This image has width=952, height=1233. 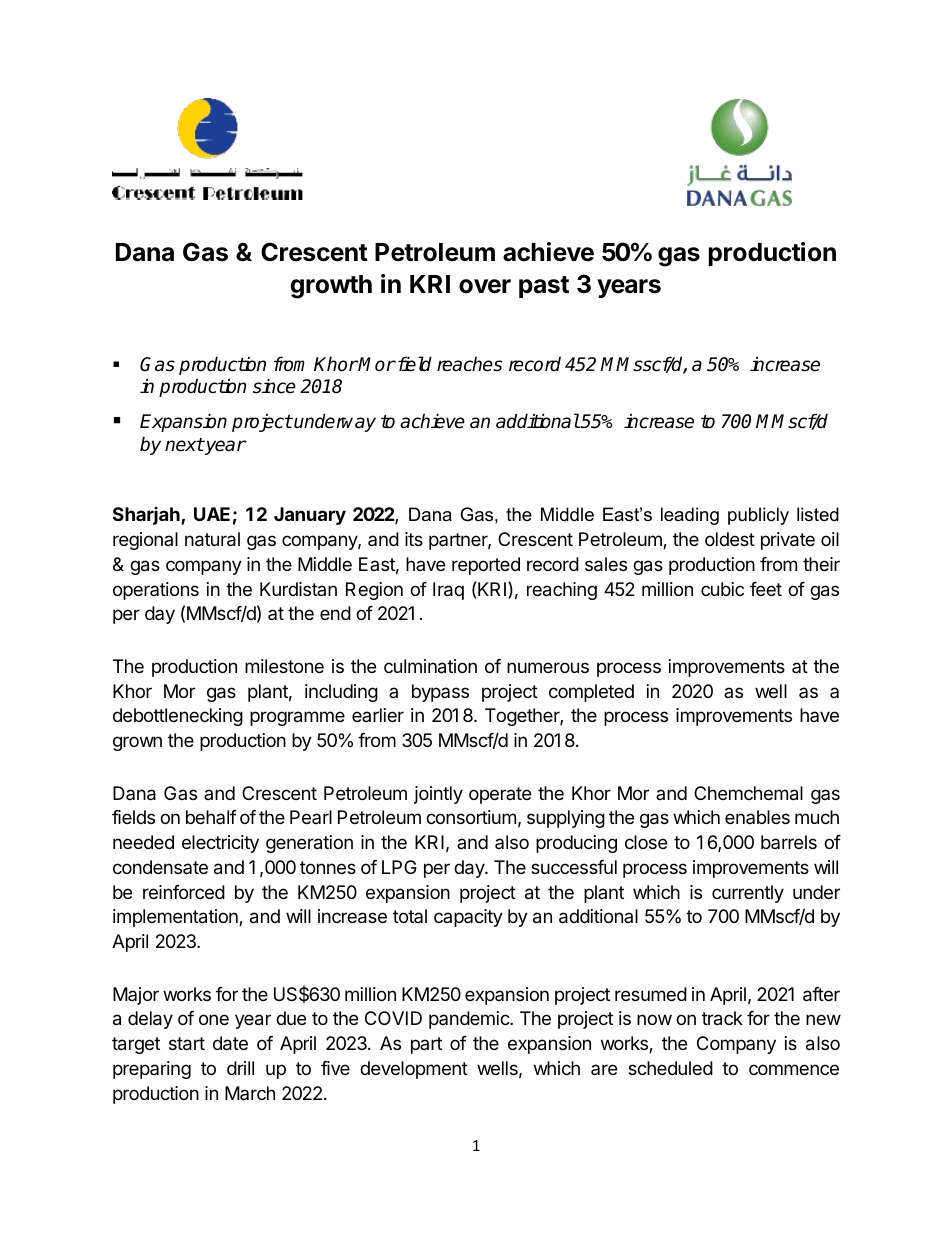 I want to click on enables, so click(x=757, y=817).
